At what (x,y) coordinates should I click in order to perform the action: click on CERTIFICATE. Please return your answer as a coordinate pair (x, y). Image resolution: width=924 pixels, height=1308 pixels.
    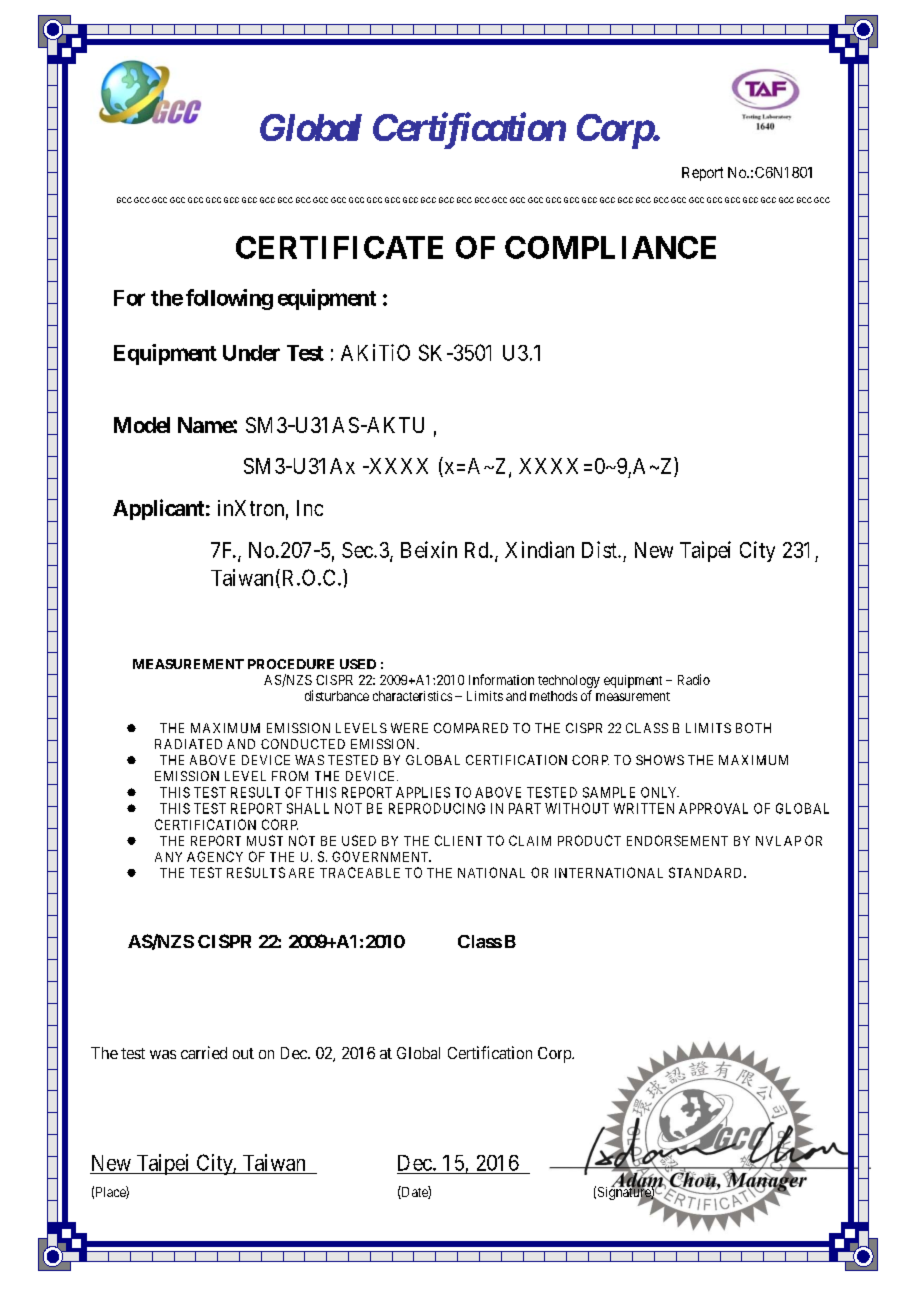
    Looking at the image, I should click on (339, 247).
